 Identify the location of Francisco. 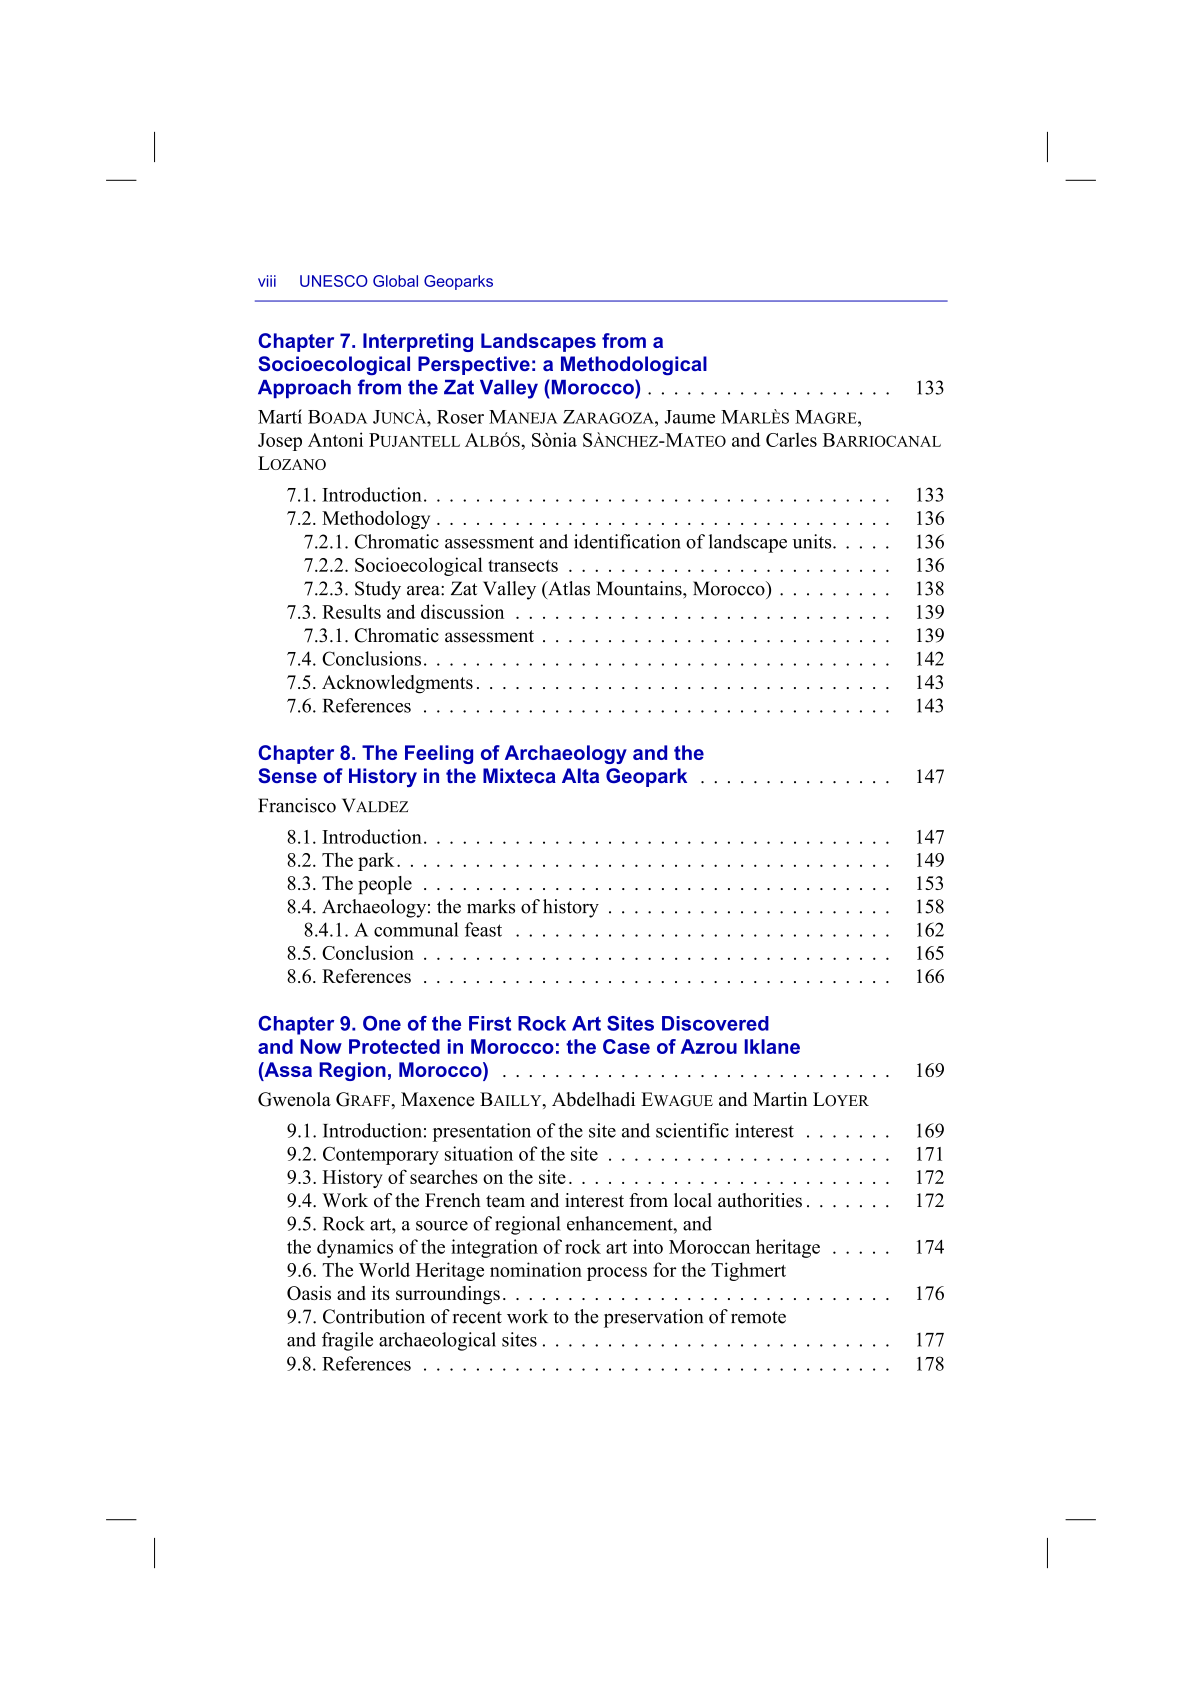
(297, 805).
